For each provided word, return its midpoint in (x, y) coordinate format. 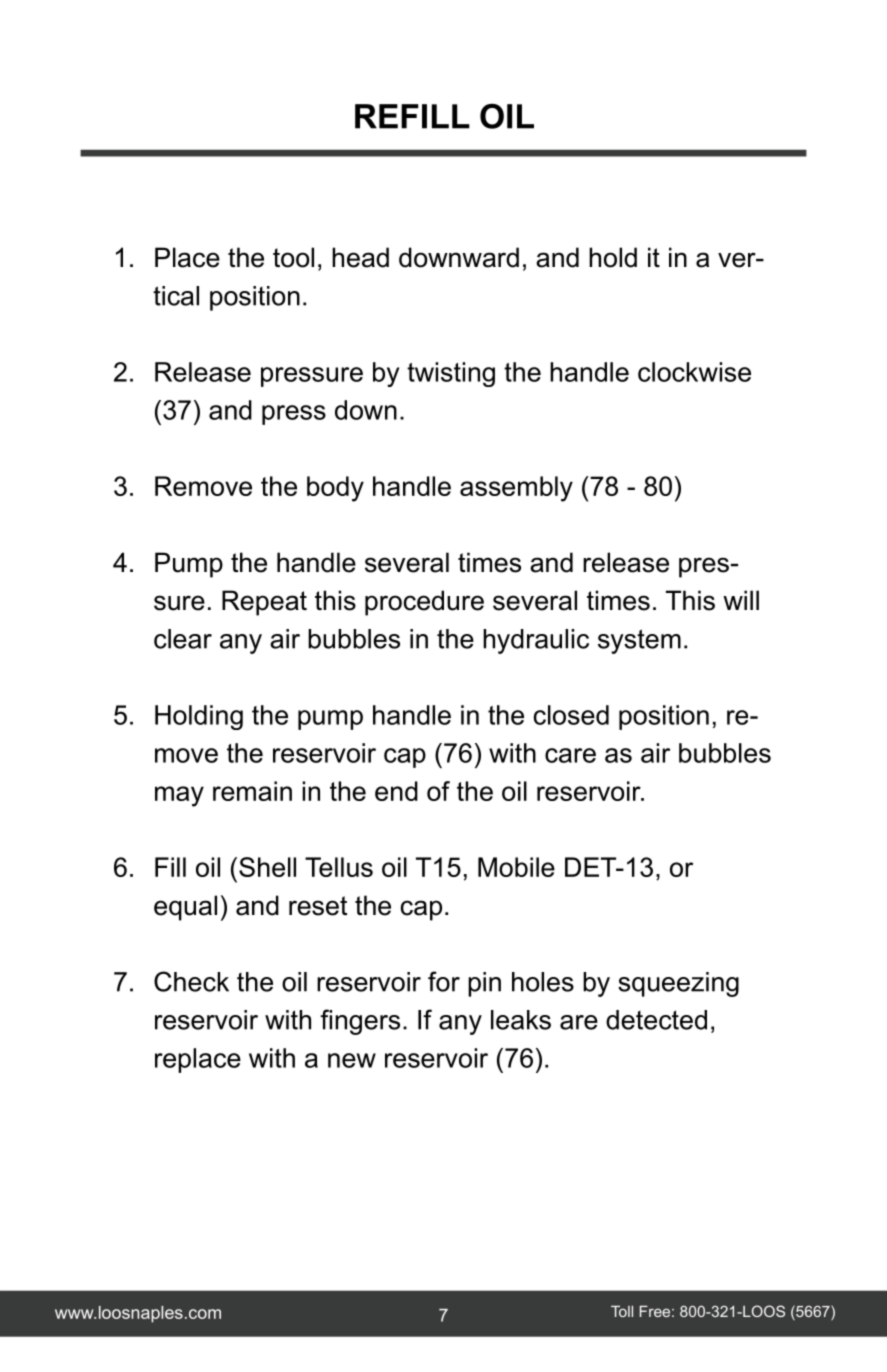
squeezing (678, 984)
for (444, 981)
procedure (424, 603)
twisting (451, 374)
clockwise (694, 372)
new (352, 1060)
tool (293, 257)
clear (183, 639)
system (639, 641)
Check (191, 981)
